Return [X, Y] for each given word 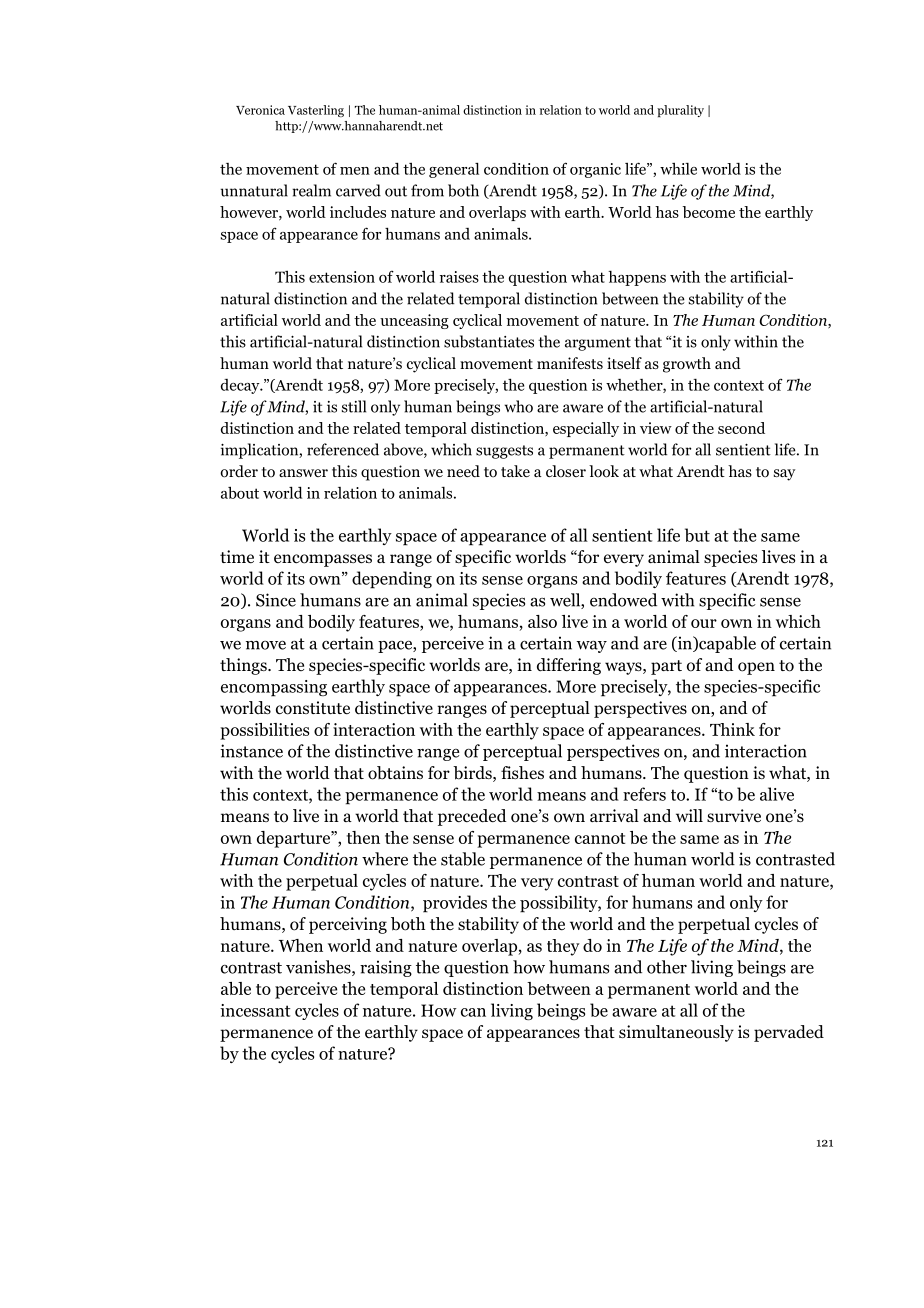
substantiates [489, 341]
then [363, 837]
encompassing [274, 688]
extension [342, 277]
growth [687, 365]
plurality [680, 111]
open [756, 668]
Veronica [260, 110]
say [784, 475]
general [454, 170]
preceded [472, 817]
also [542, 621]
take [515, 471]
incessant [255, 1010]
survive [734, 815]
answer [303, 473]
